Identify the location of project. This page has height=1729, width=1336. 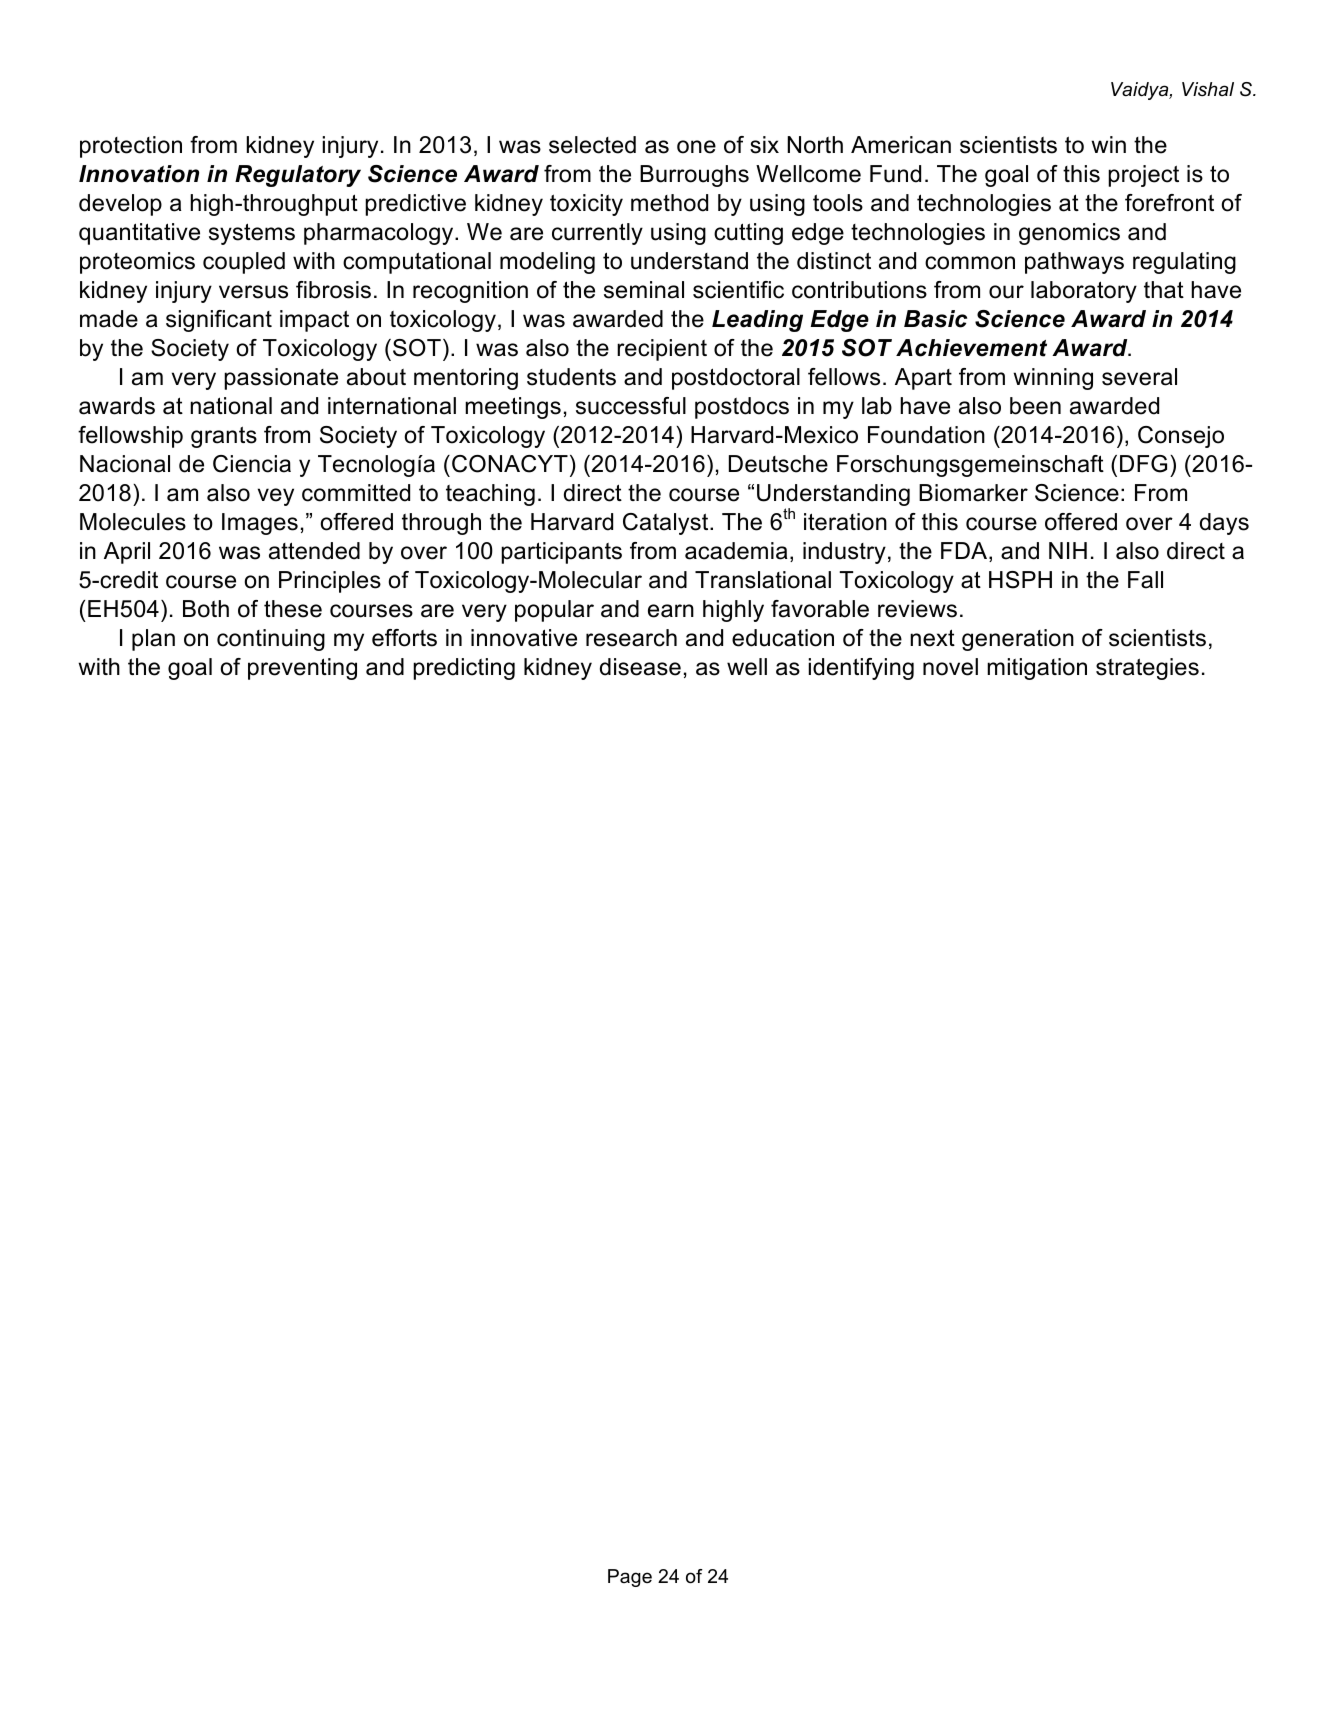
(1143, 176).
